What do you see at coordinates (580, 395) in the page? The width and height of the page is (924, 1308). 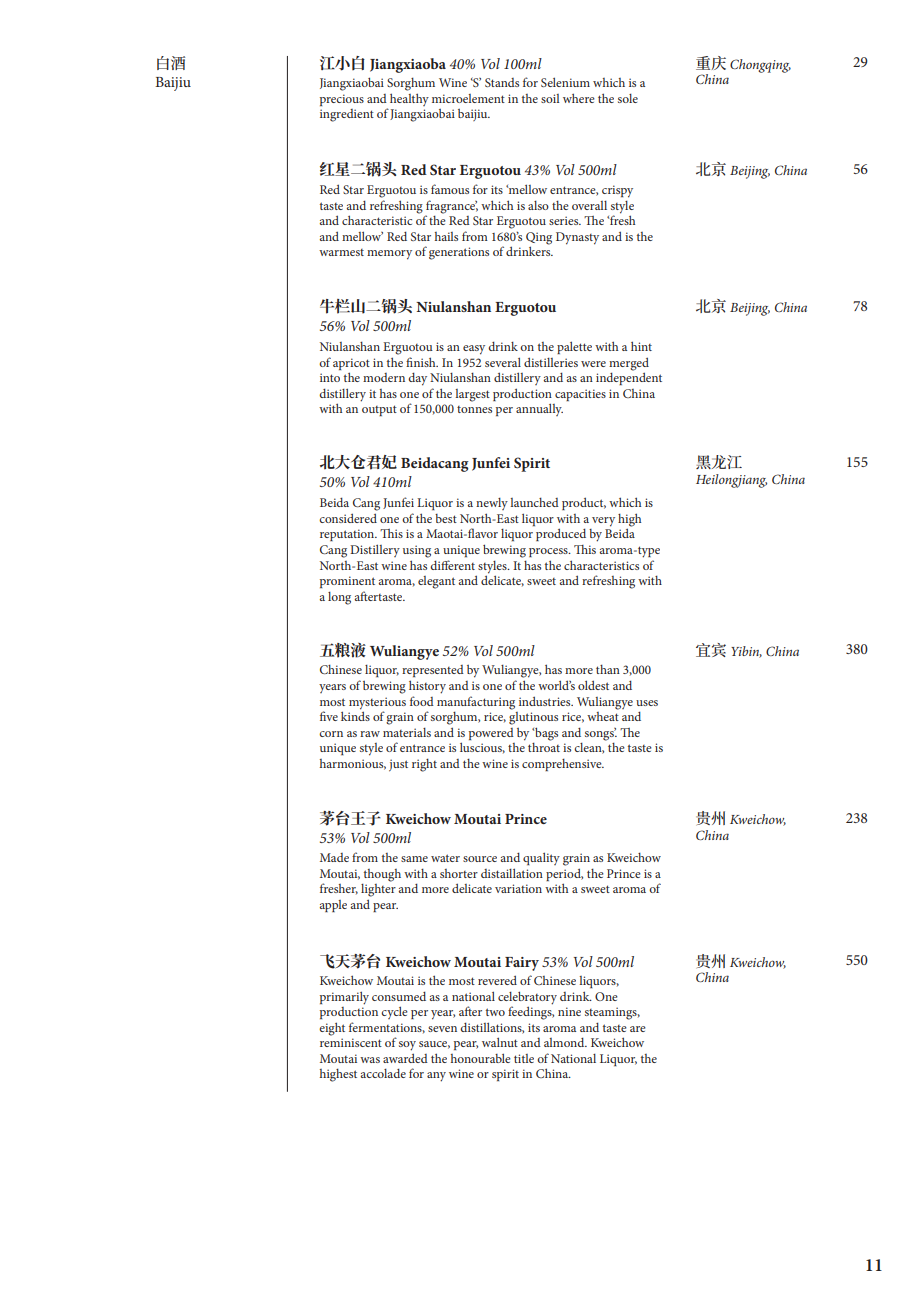 I see `capacities` at bounding box center [580, 395].
